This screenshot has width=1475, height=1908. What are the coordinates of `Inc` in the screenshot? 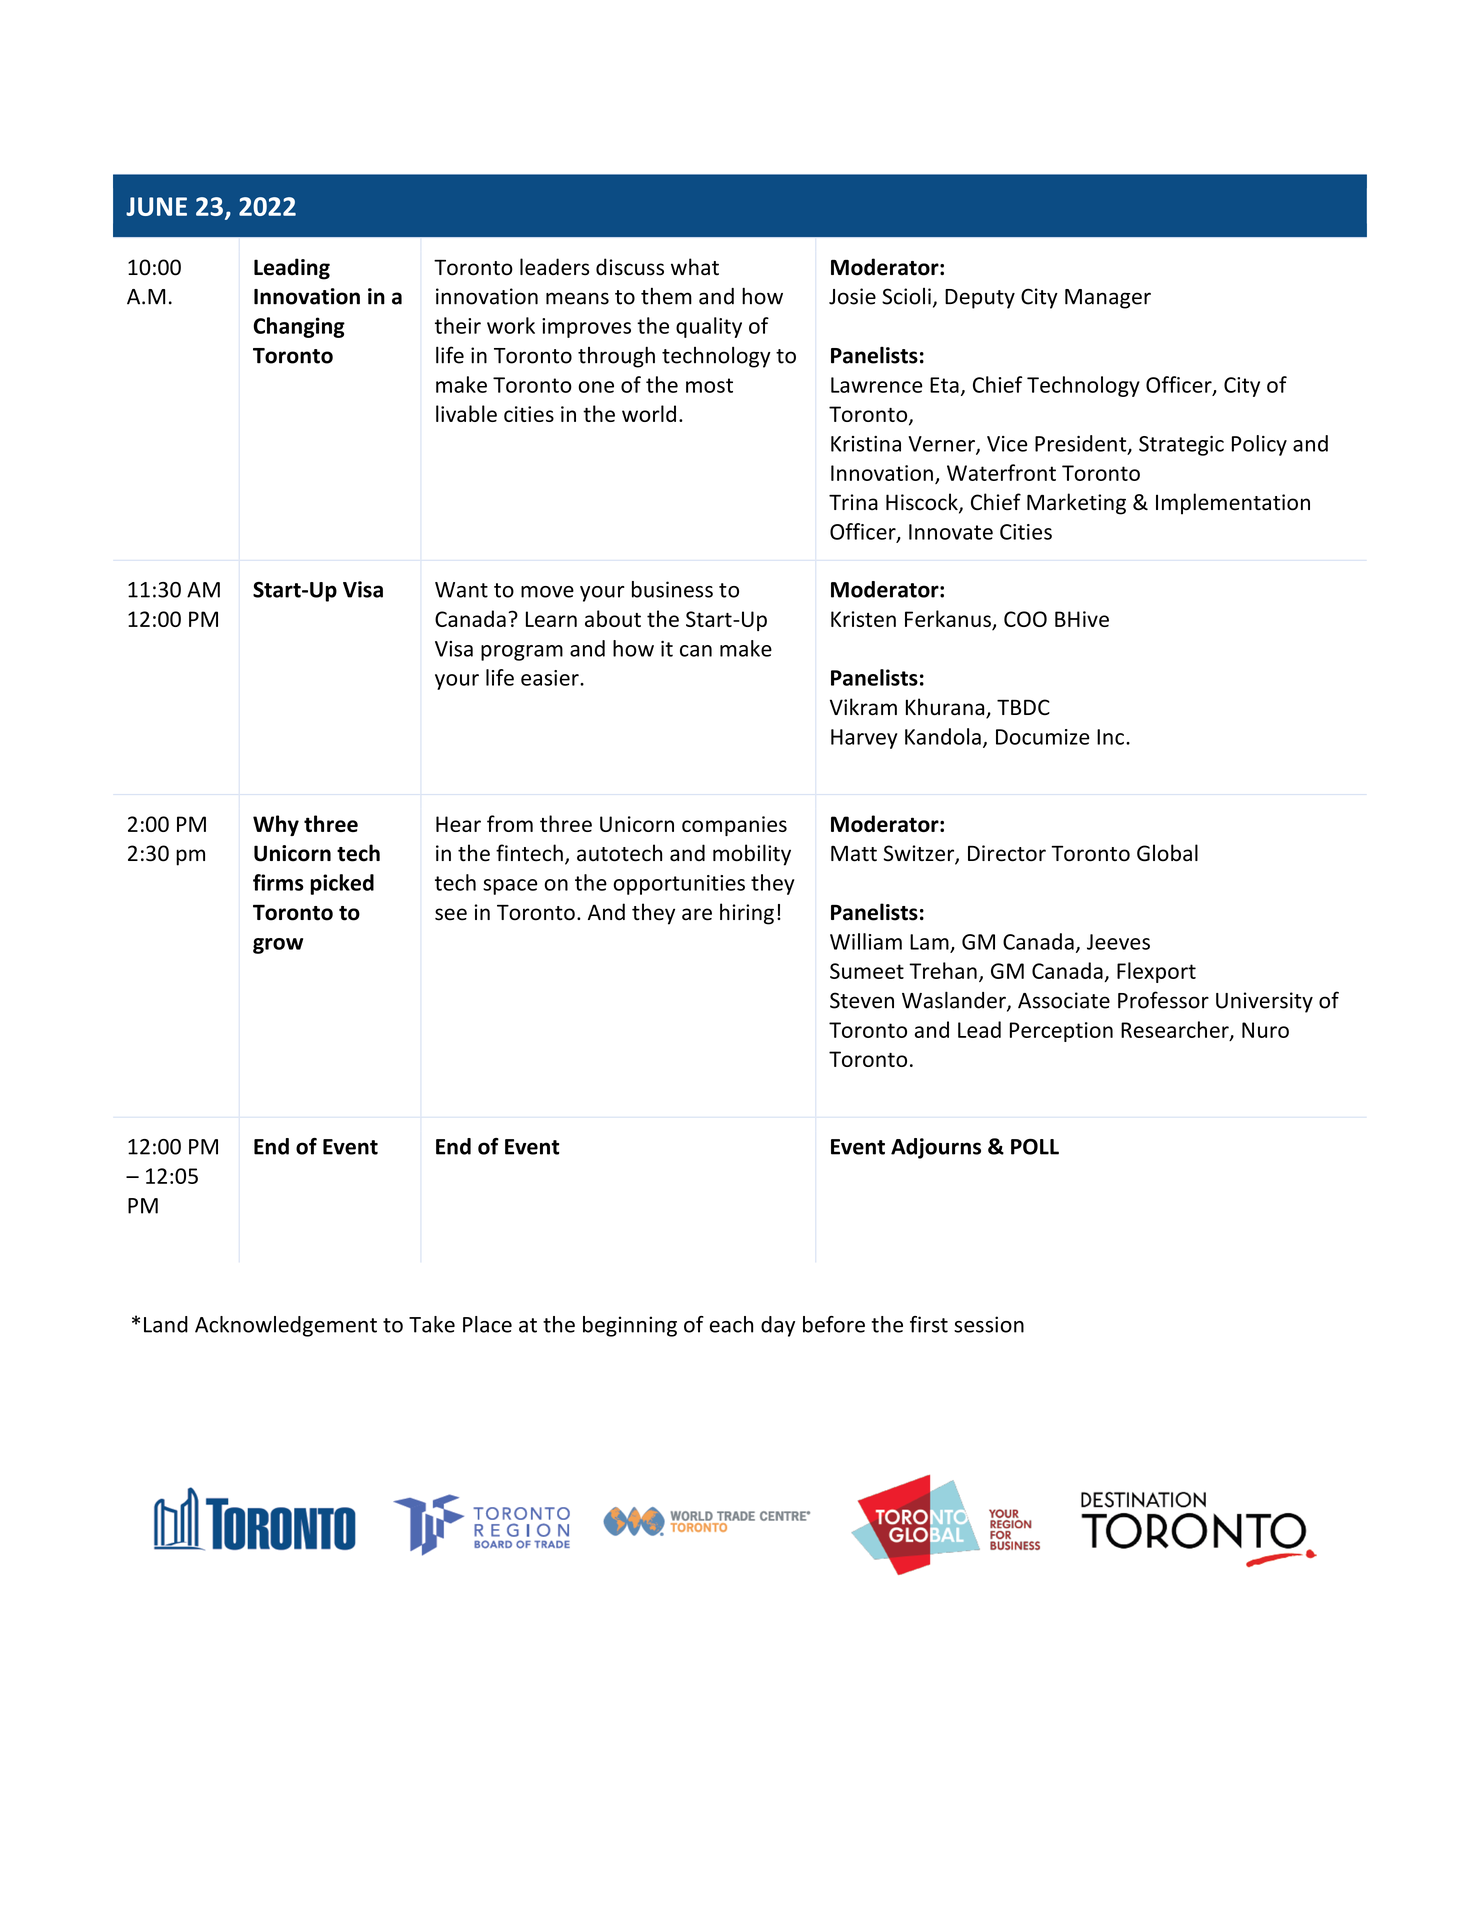 It's located at (1110, 737).
